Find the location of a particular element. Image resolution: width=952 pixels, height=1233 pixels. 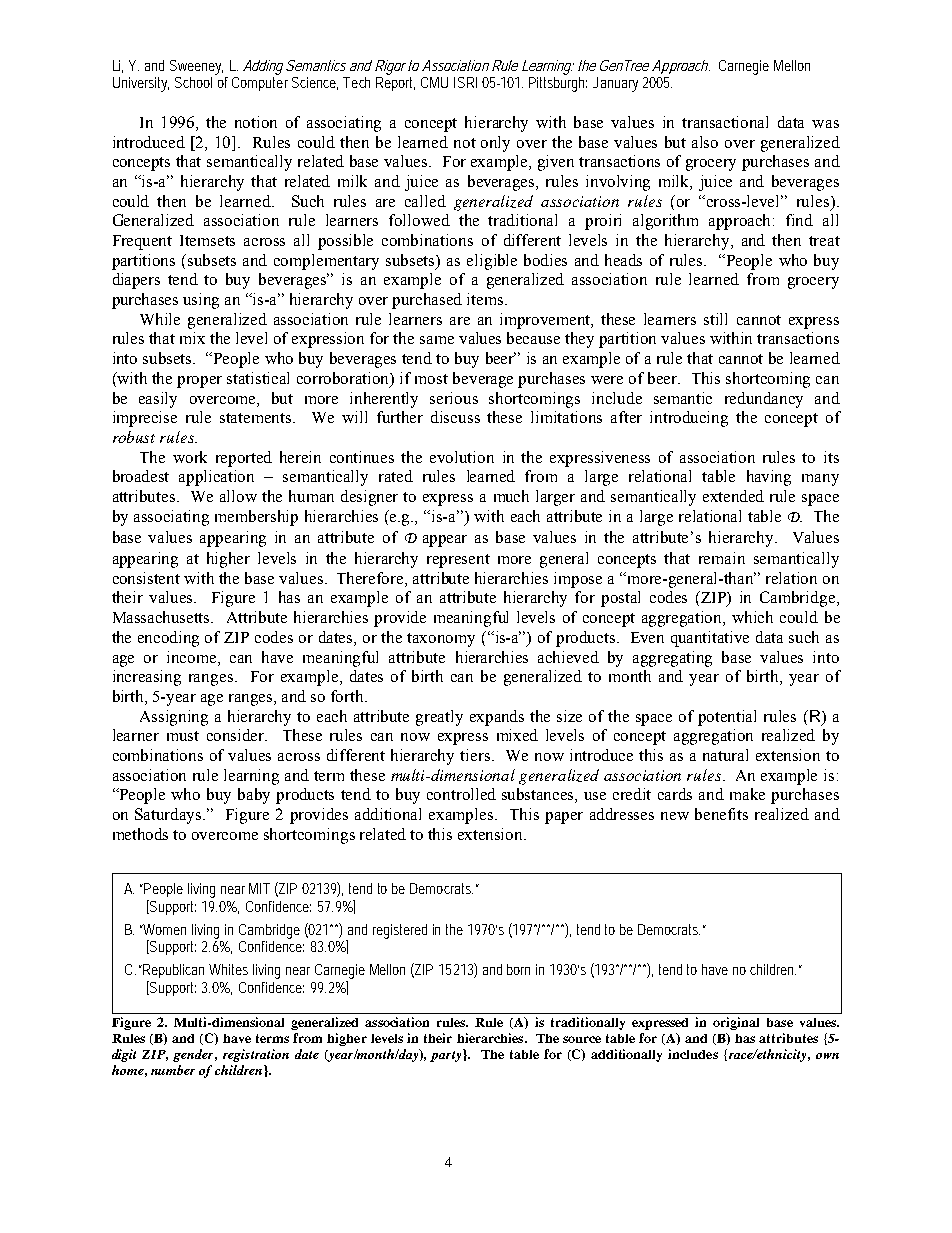

CMU is located at coordinates (434, 82).
